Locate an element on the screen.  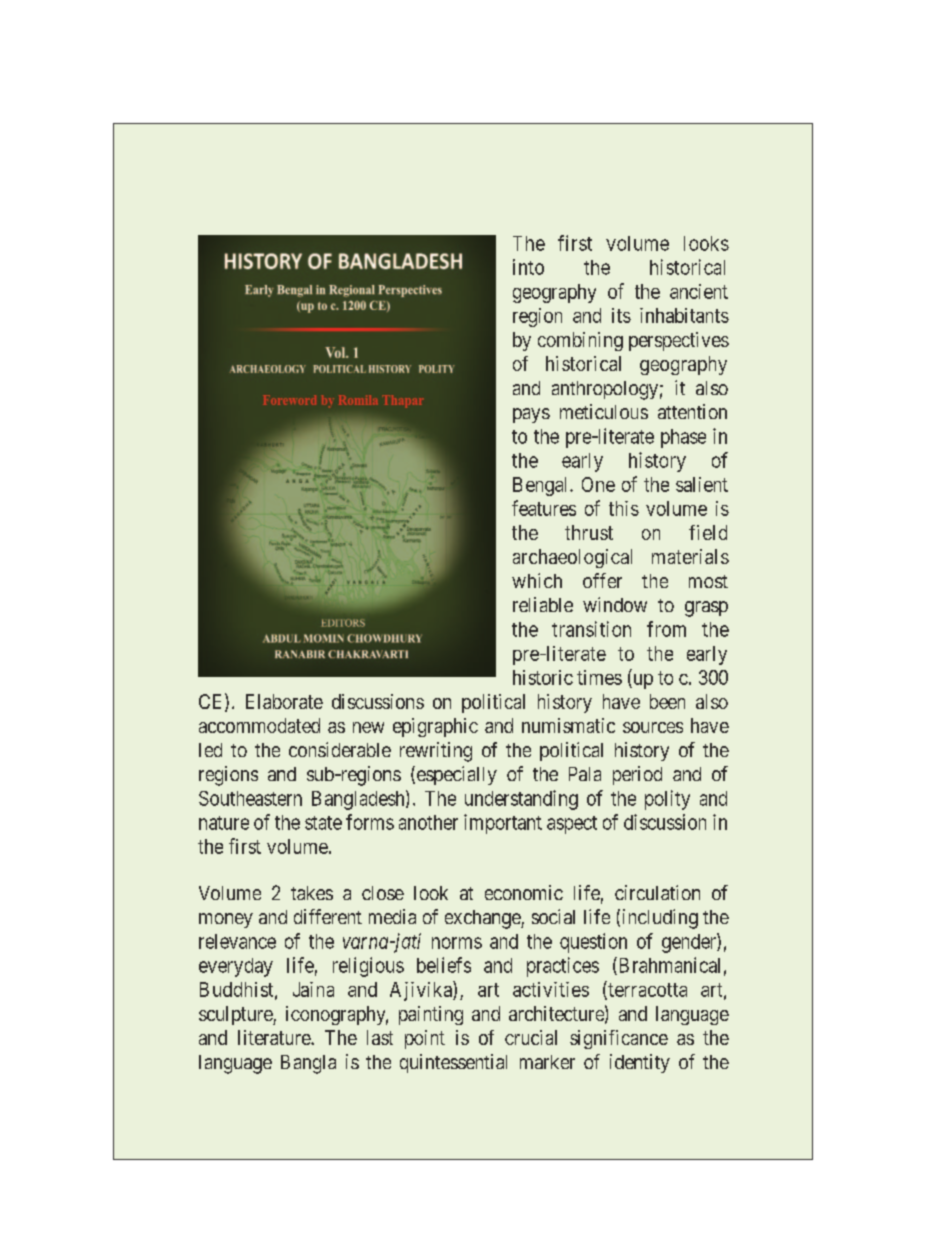
into is located at coordinates (528, 267).
